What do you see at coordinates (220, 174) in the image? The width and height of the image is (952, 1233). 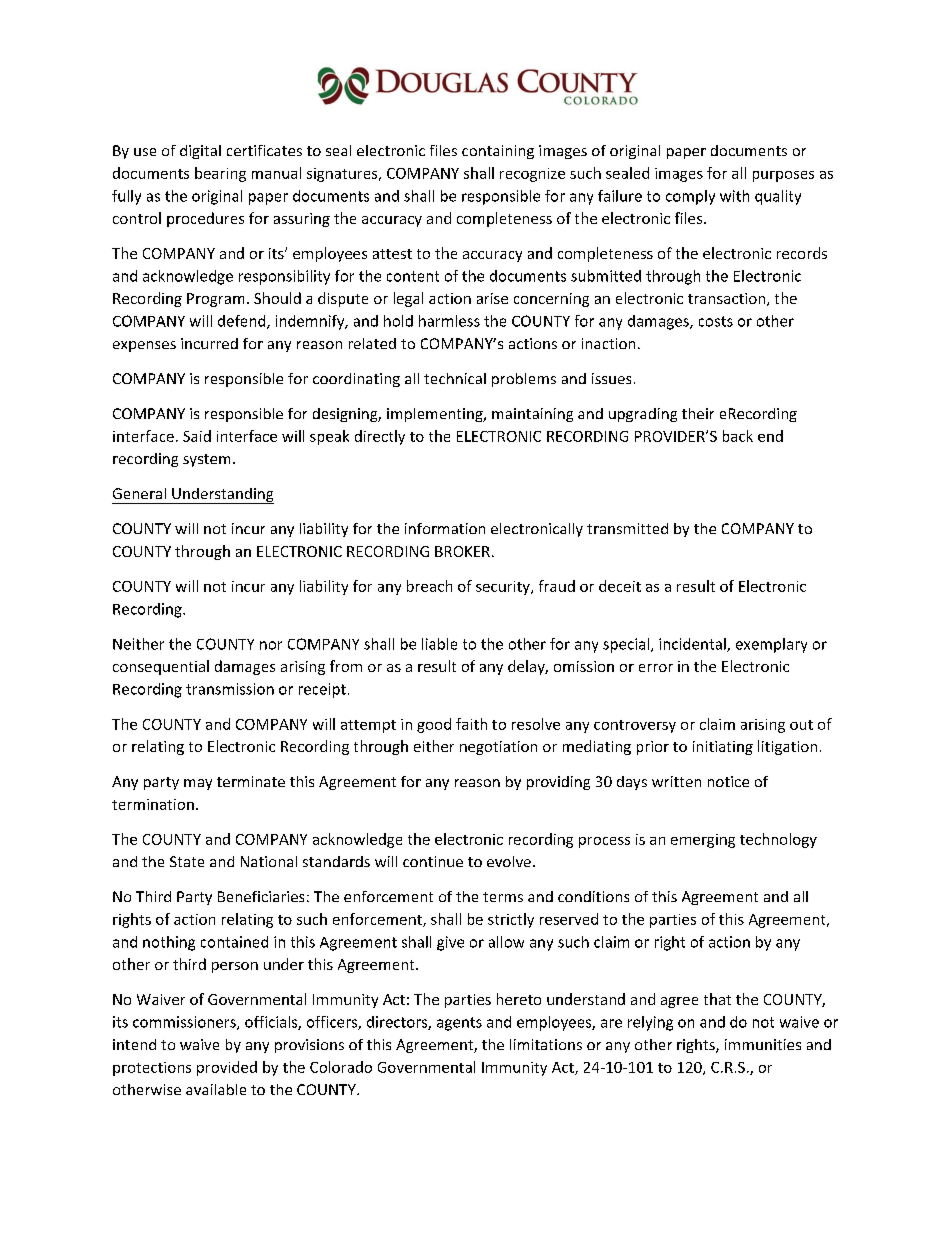 I see `bearing` at bounding box center [220, 174].
